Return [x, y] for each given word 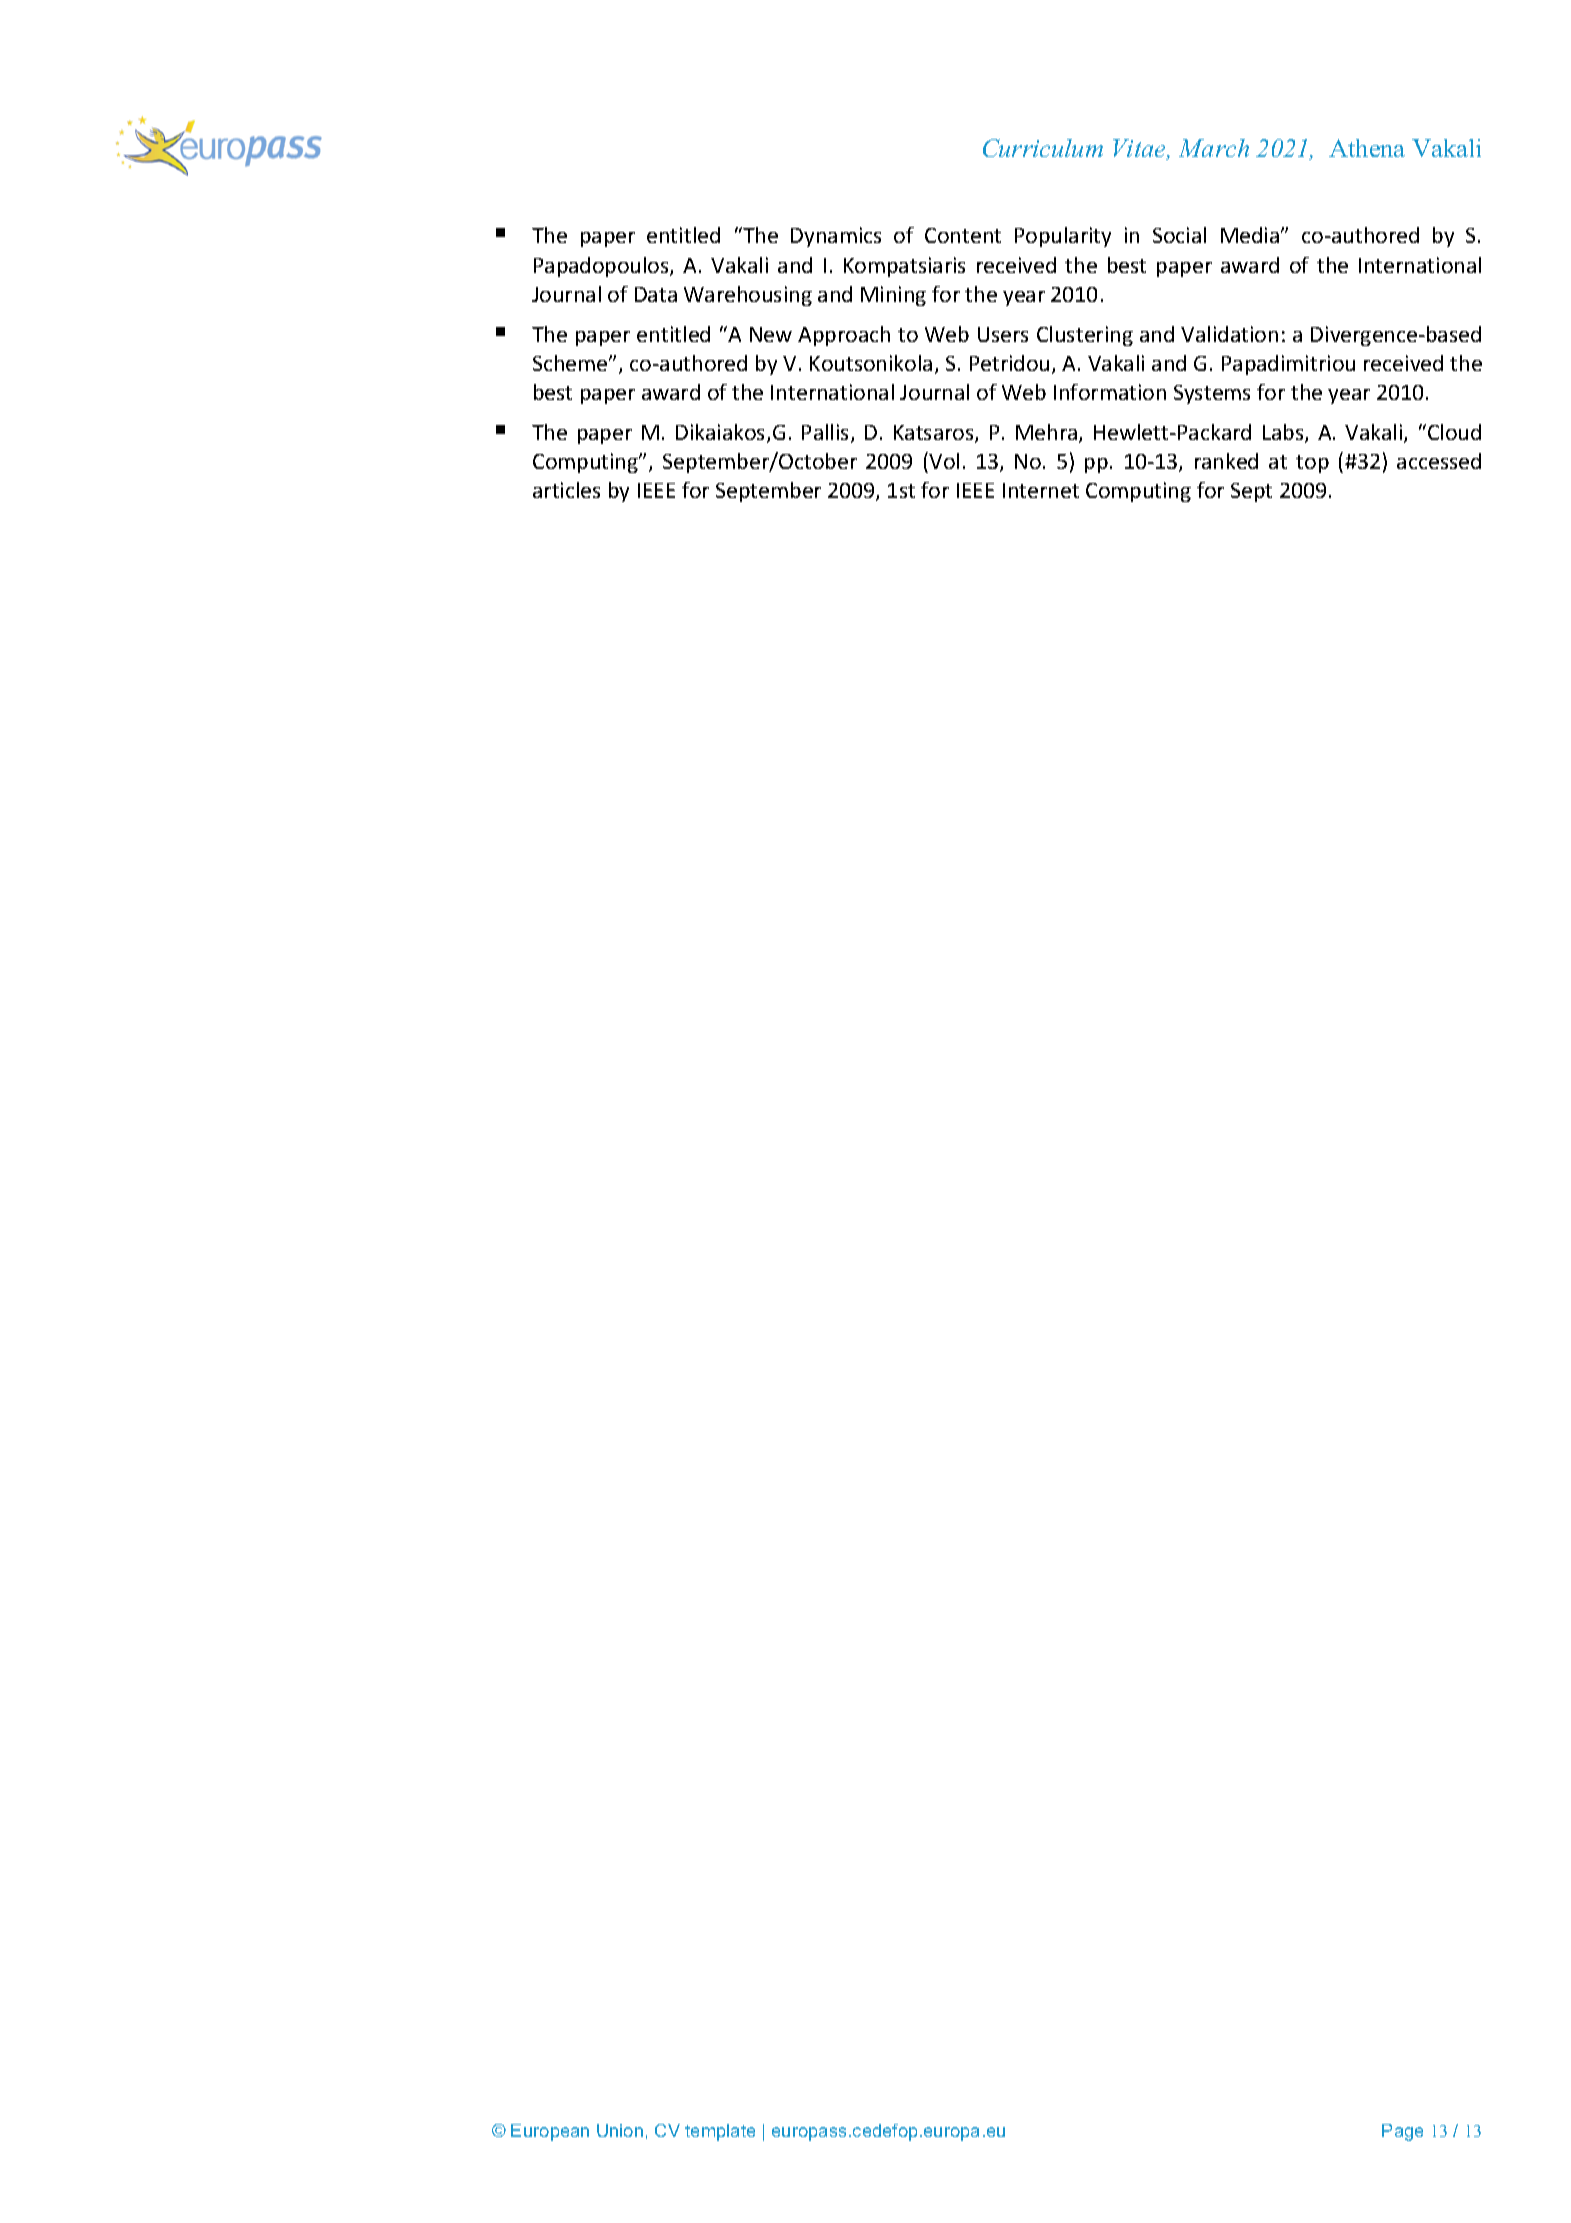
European [550, 2132]
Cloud [1454, 432]
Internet [1041, 490]
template [720, 2132]
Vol [944, 461]
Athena [1367, 148]
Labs [1284, 433]
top [1312, 464]
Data [656, 294]
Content [963, 235]
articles [566, 490]
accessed [1439, 461]
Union [620, 2130]
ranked [1226, 461]
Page [1402, 2132]
